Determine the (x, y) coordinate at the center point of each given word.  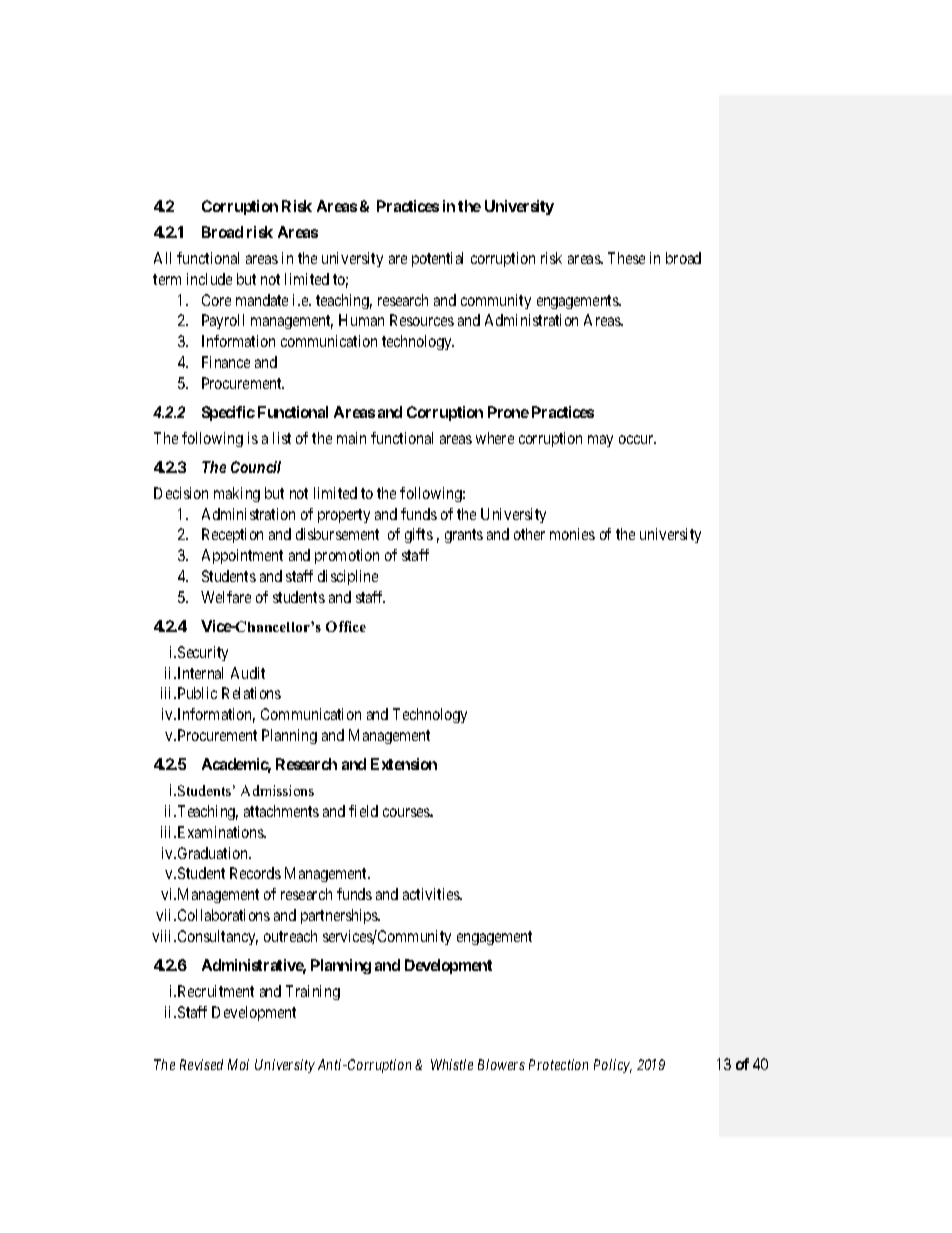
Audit (248, 673)
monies (572, 534)
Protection (558, 1064)
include (209, 279)
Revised (201, 1064)
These (626, 258)
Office (346, 626)
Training (313, 992)
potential (437, 259)
